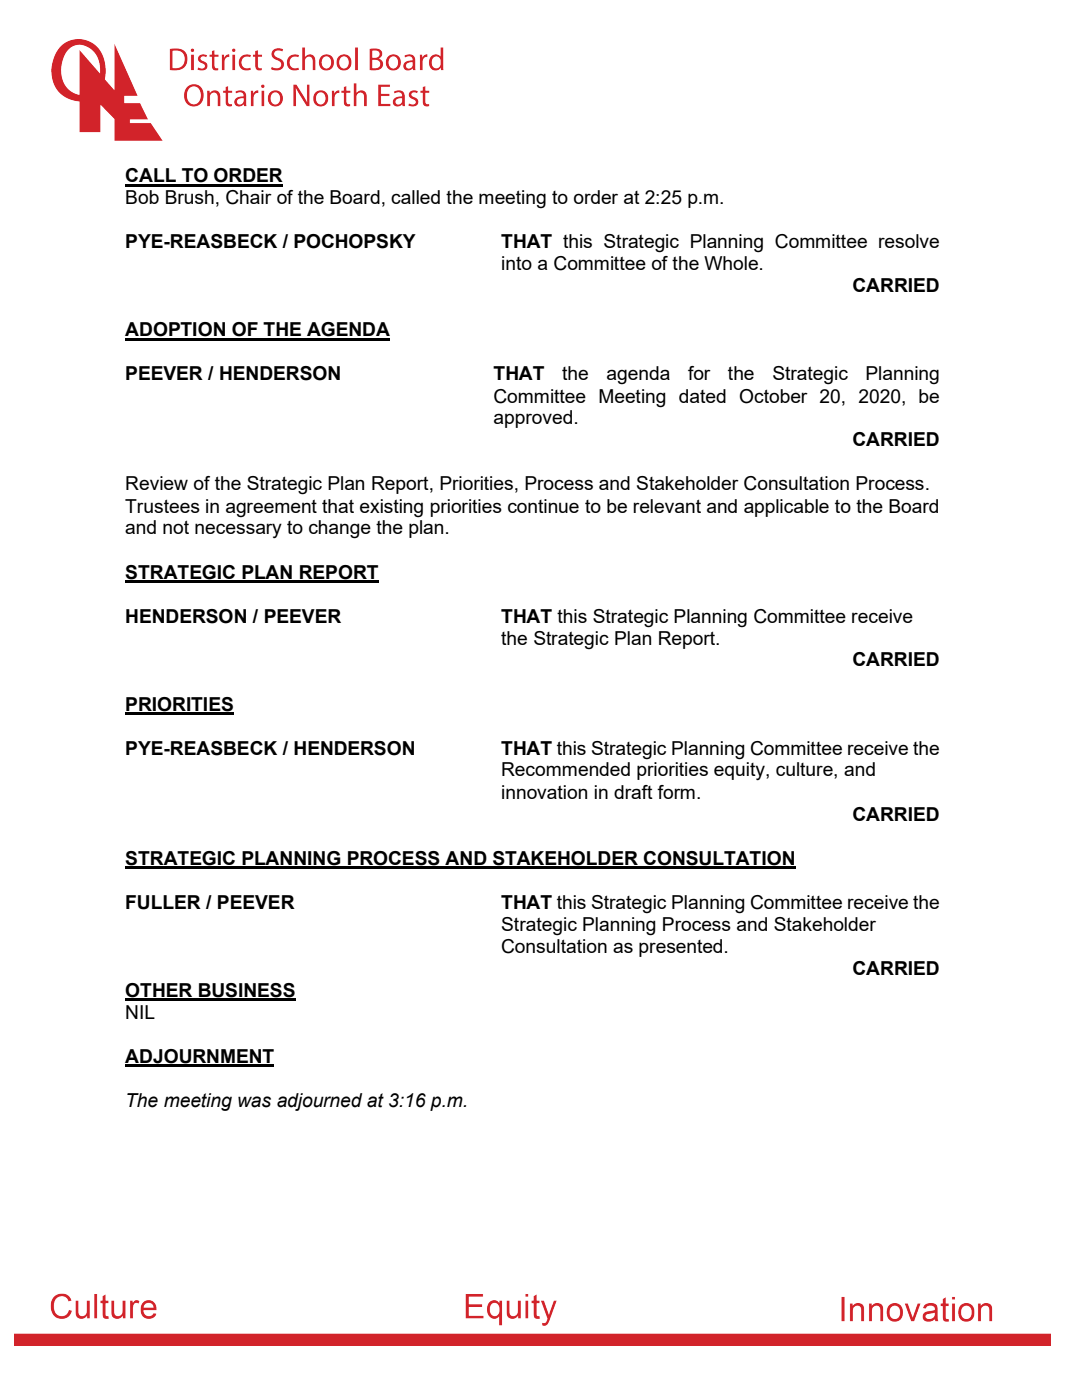 The width and height of the image is (1065, 1378). I want to click on was, so click(254, 1102).
